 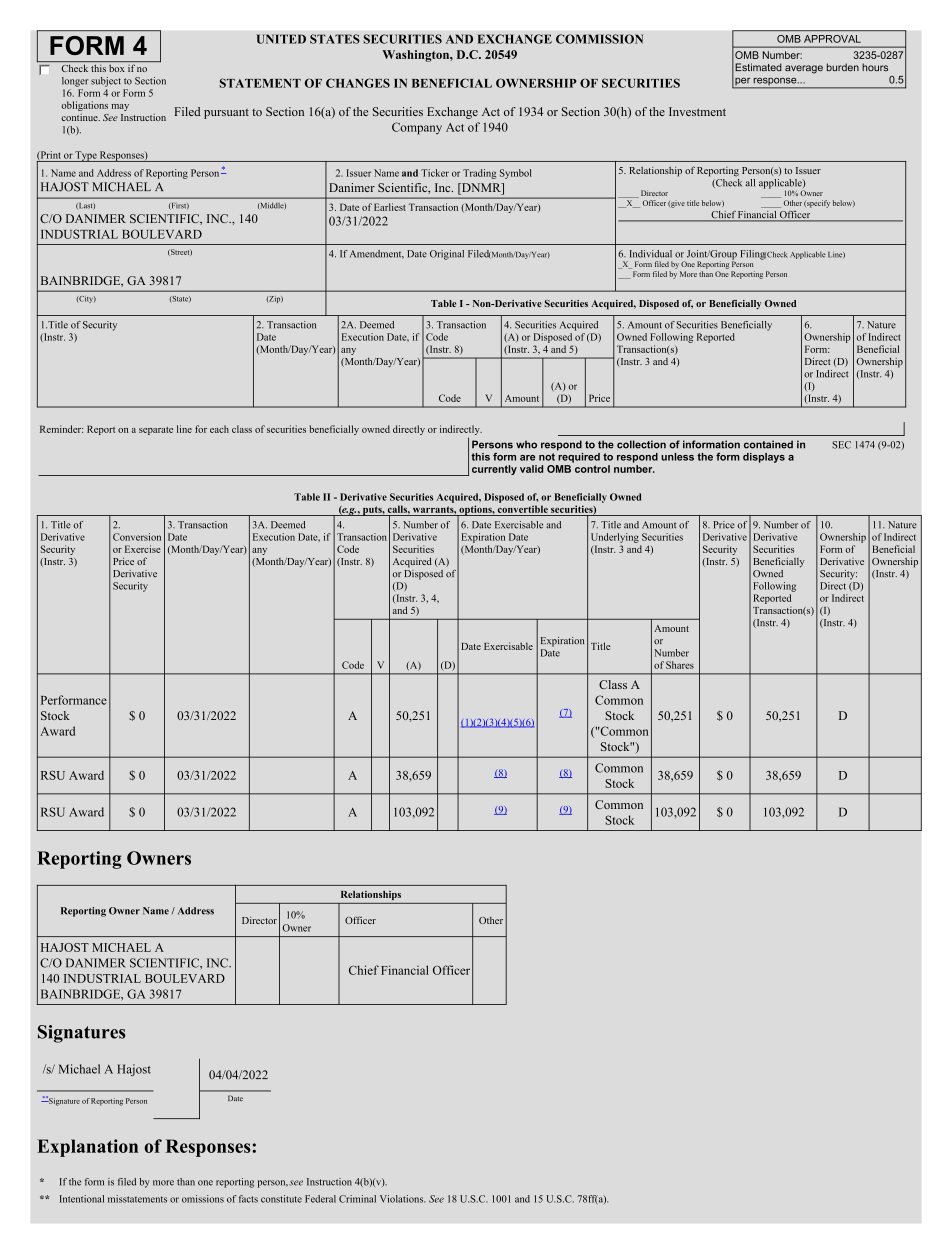 What do you see at coordinates (203, 1199) in the screenshot?
I see `omissions` at bounding box center [203, 1199].
